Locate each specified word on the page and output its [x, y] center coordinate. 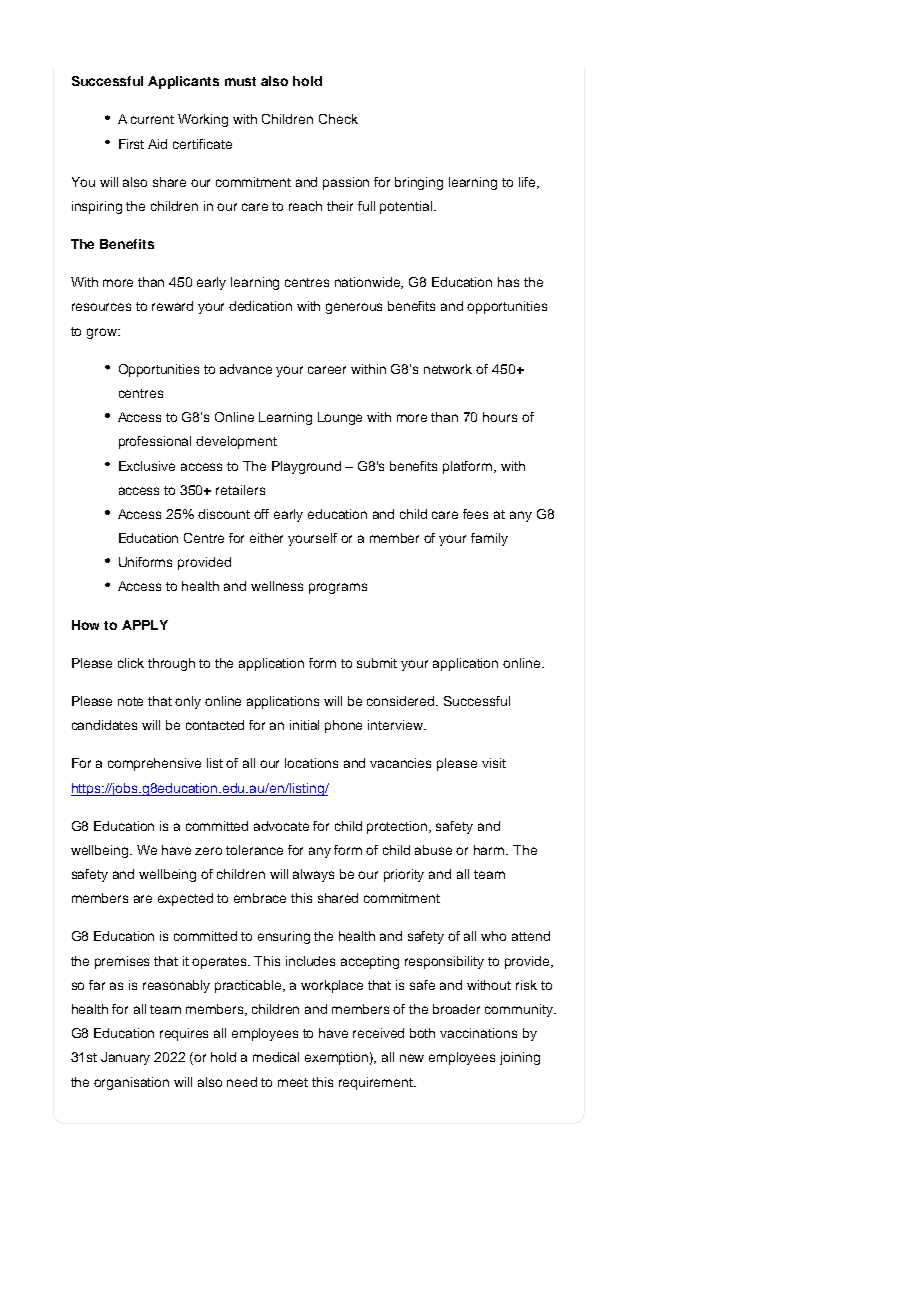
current [152, 119]
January [125, 1058]
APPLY [145, 625]
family [489, 539]
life [528, 183]
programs [338, 588]
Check [338, 119]
